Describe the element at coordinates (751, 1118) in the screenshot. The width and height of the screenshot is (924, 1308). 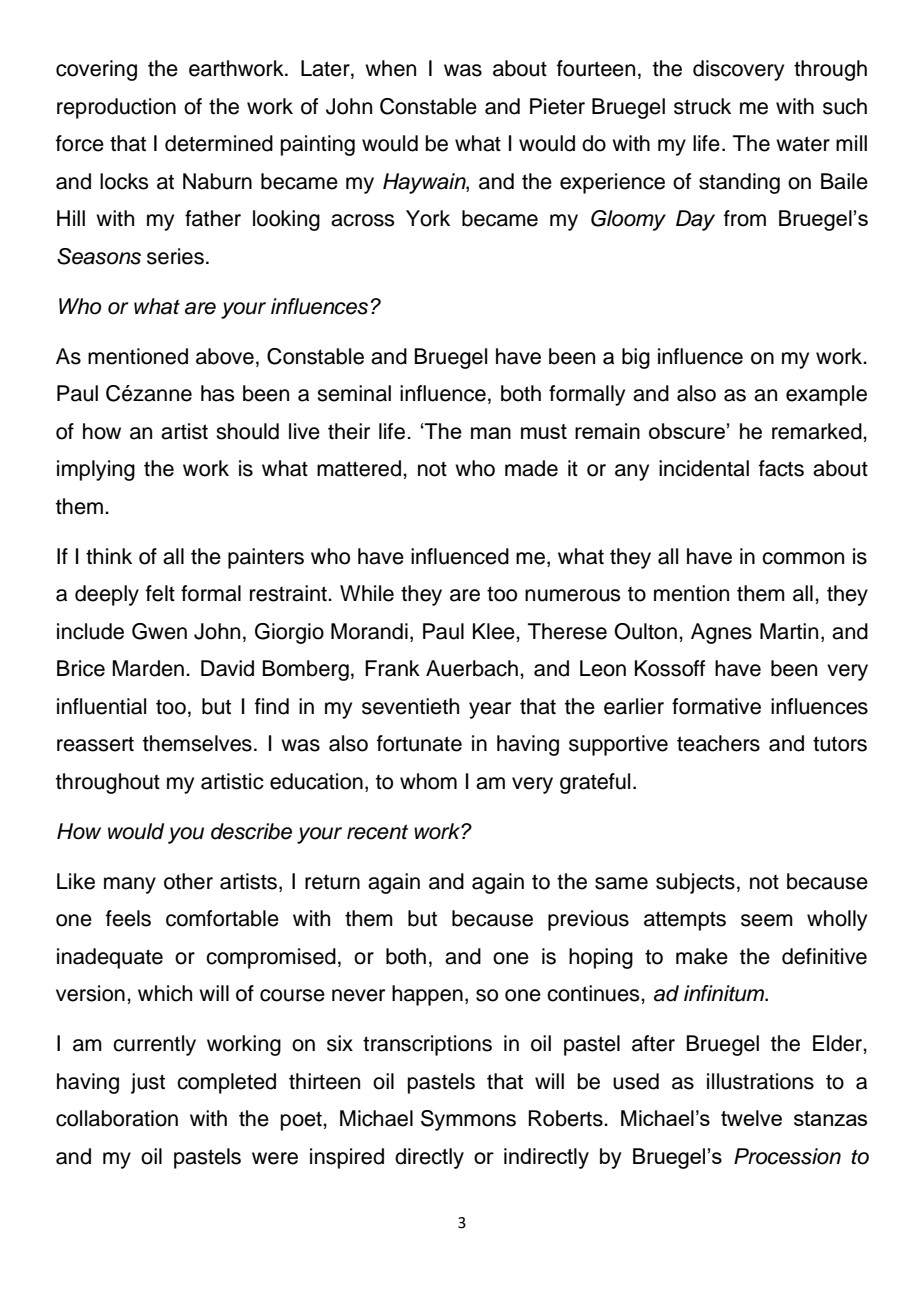
I see `twelve` at that location.
